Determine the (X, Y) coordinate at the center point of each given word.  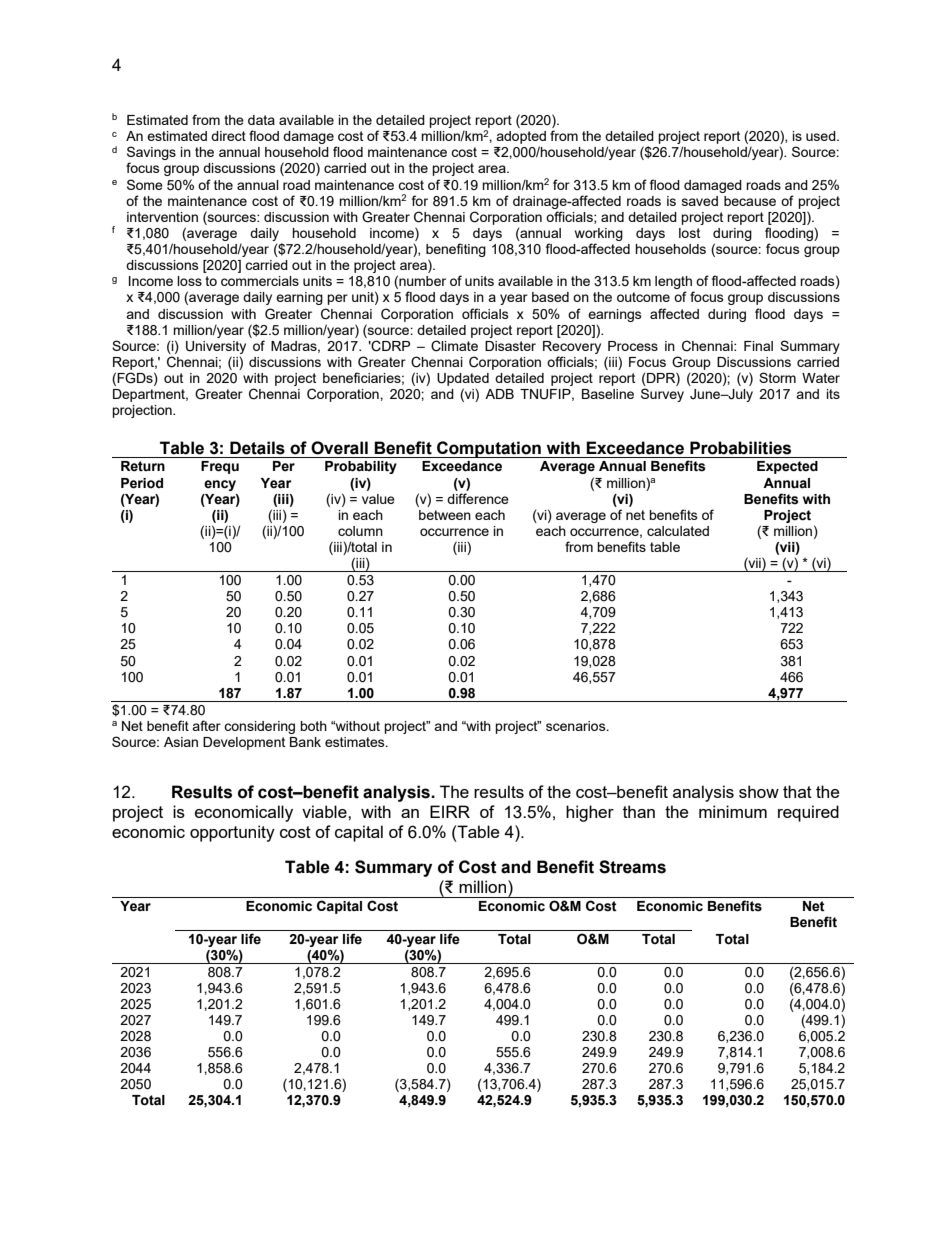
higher (590, 813)
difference (478, 498)
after (206, 725)
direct (228, 136)
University (216, 347)
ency (220, 485)
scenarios (577, 726)
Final (758, 346)
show (759, 791)
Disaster (510, 346)
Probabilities (740, 448)
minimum (733, 811)
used (822, 136)
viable (325, 811)
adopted (521, 137)
